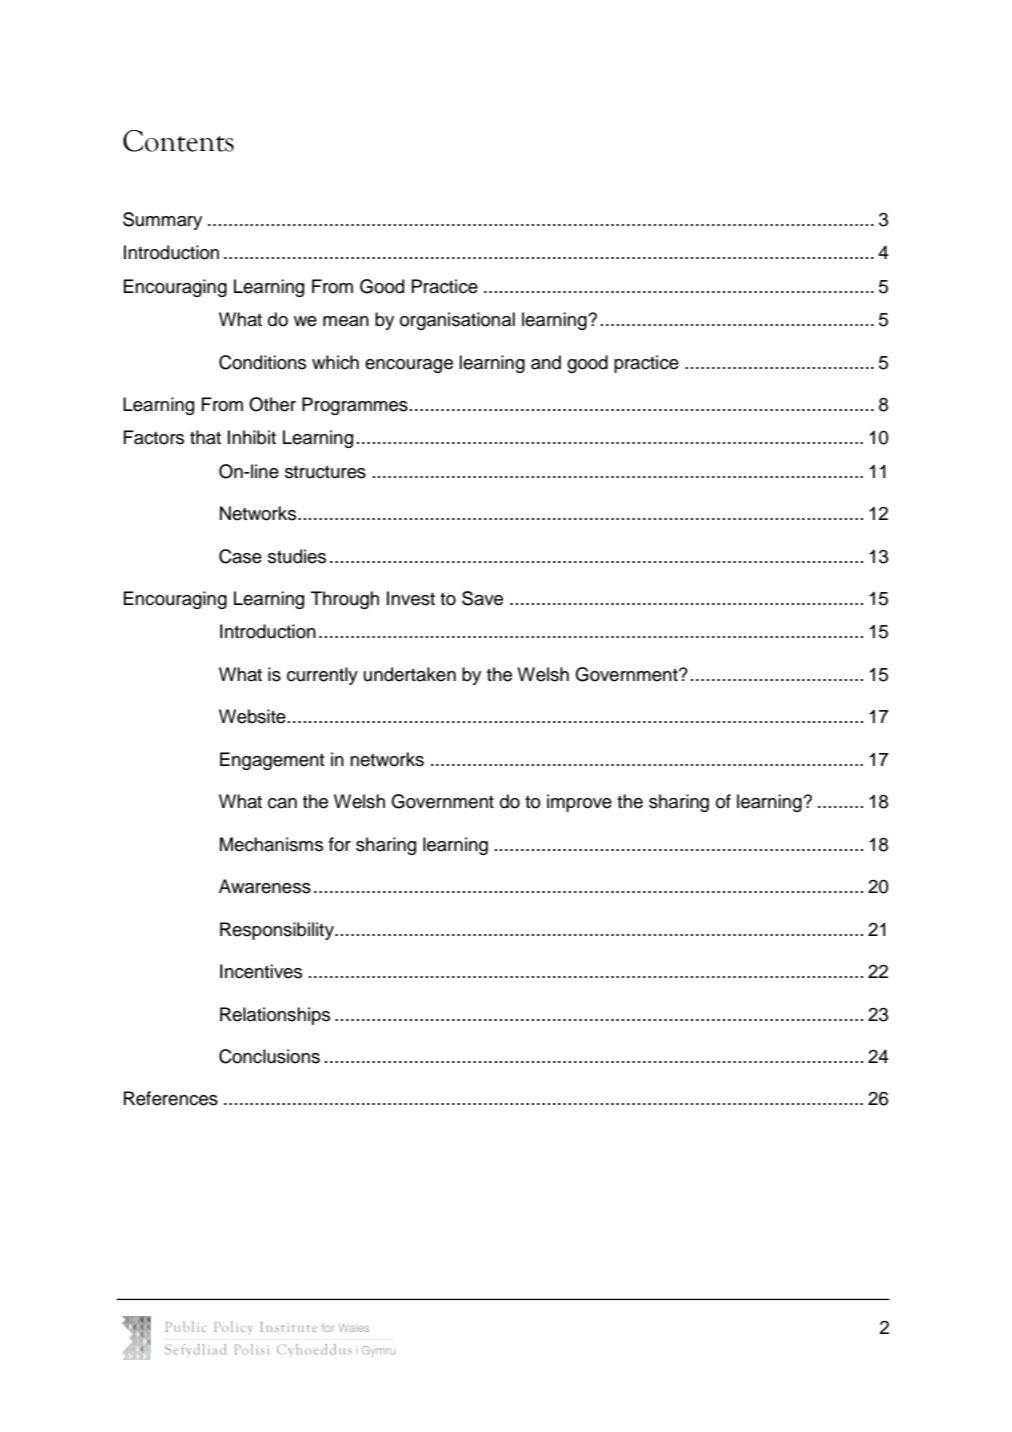 This screenshot has height=1432, width=1012. What do you see at coordinates (457, 321) in the screenshot?
I see `organisational` at bounding box center [457, 321].
